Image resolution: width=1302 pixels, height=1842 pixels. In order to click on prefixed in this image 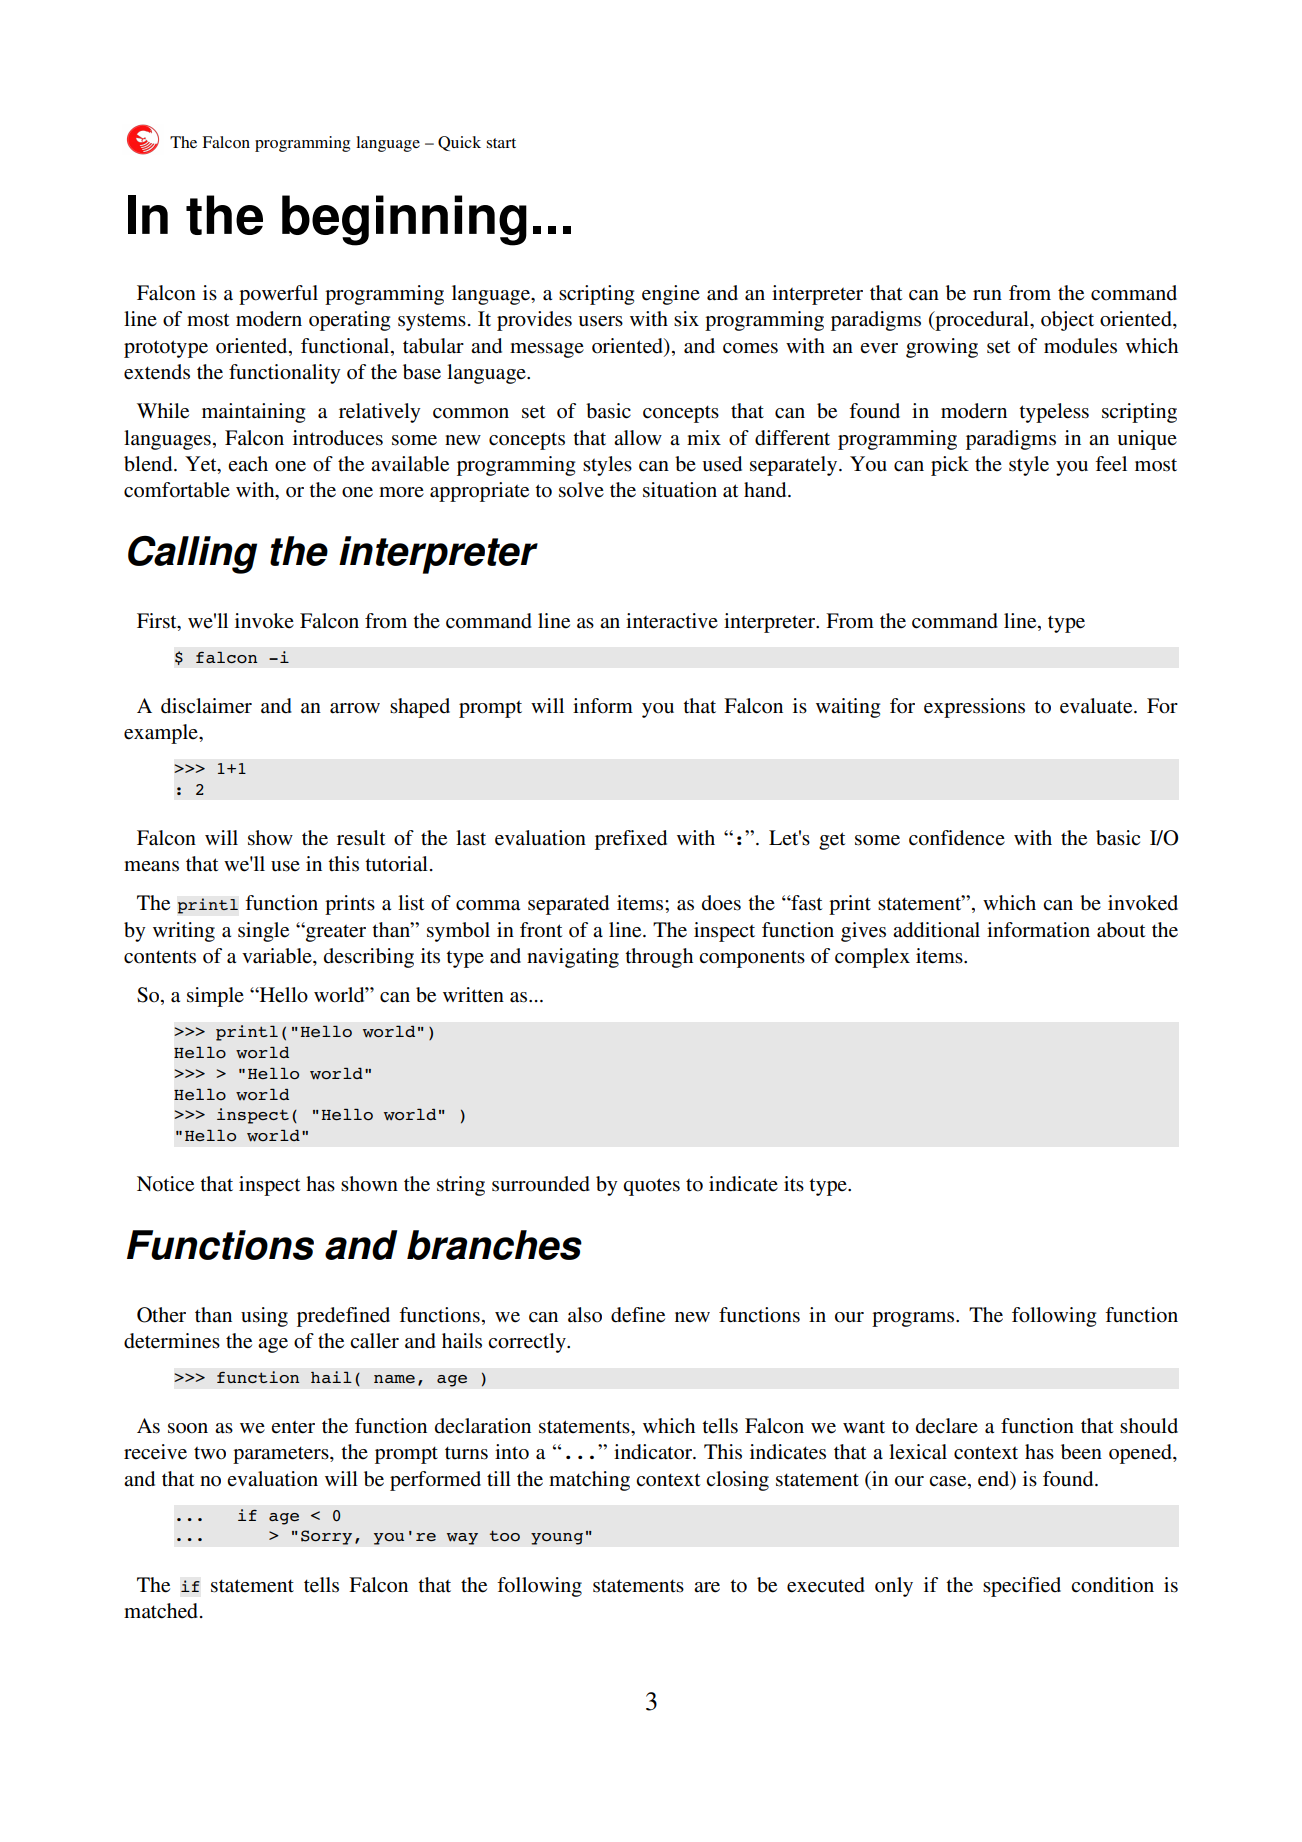, I will do `click(631, 840)`.
